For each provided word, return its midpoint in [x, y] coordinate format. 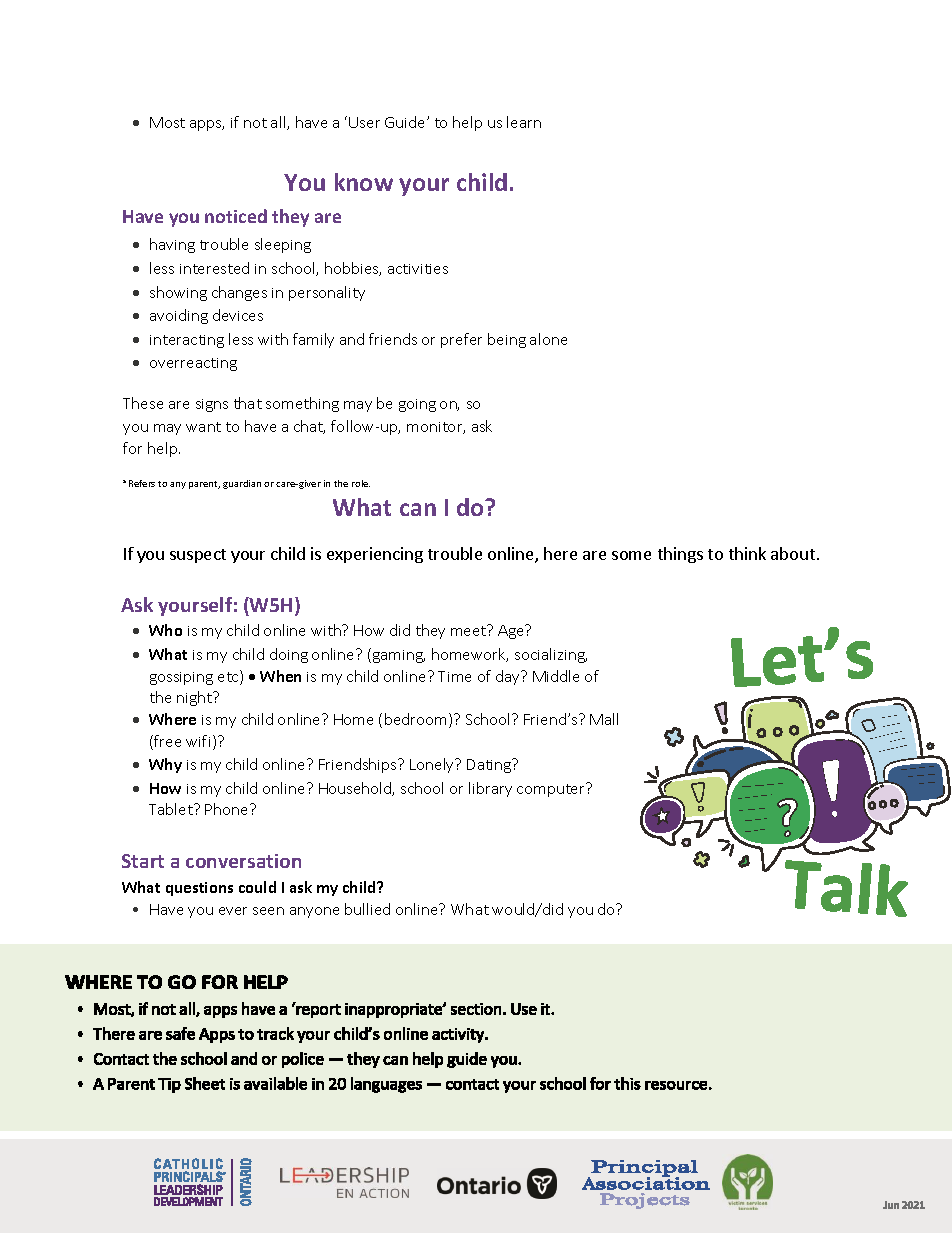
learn [524, 122]
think [747, 553]
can [418, 509]
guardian [242, 484]
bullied [367, 909]
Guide [406, 122]
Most [167, 122]
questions [199, 889]
